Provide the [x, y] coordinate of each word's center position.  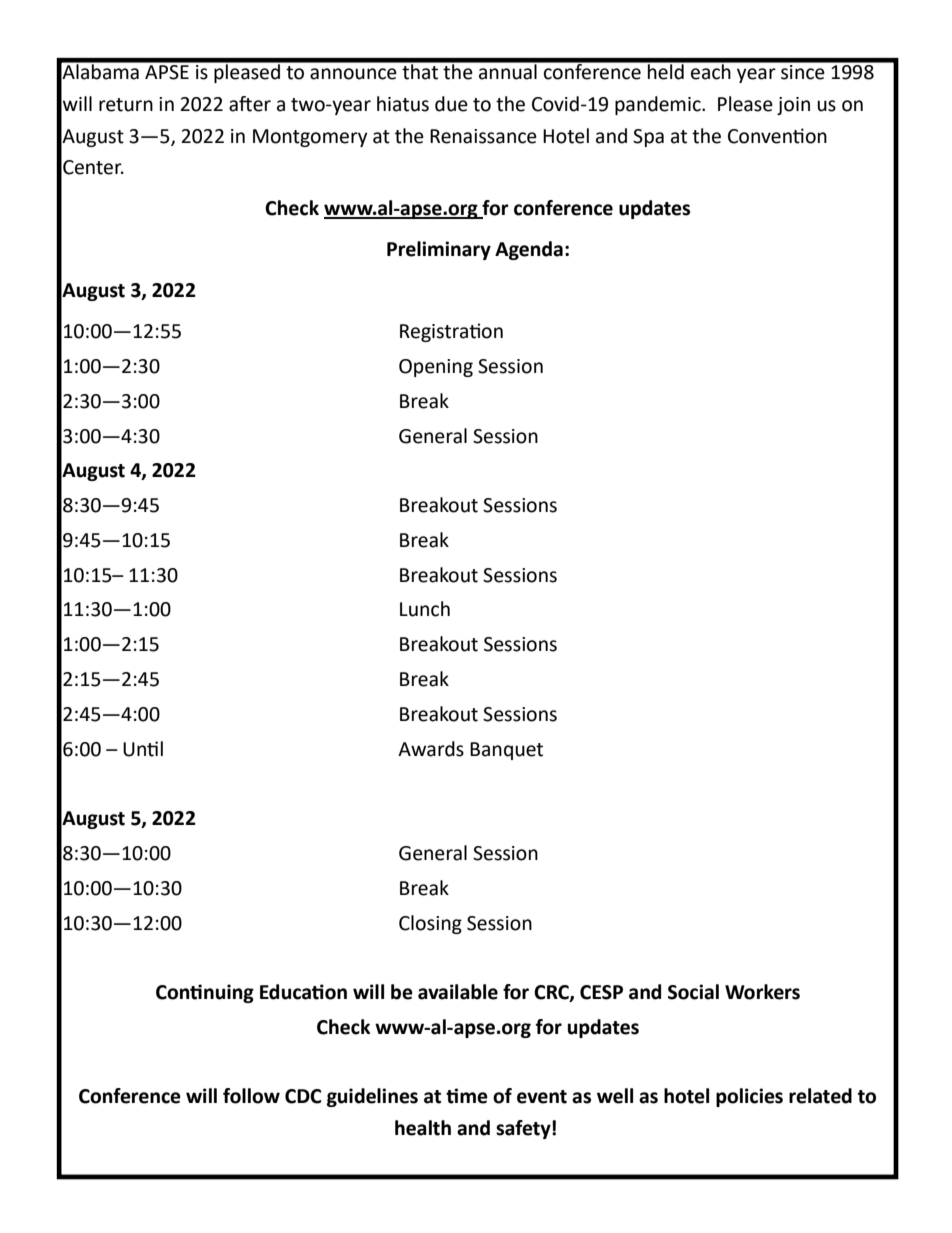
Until [143, 749]
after [250, 104]
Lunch [425, 609]
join [793, 106]
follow [251, 1096]
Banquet [506, 751]
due [451, 104]
